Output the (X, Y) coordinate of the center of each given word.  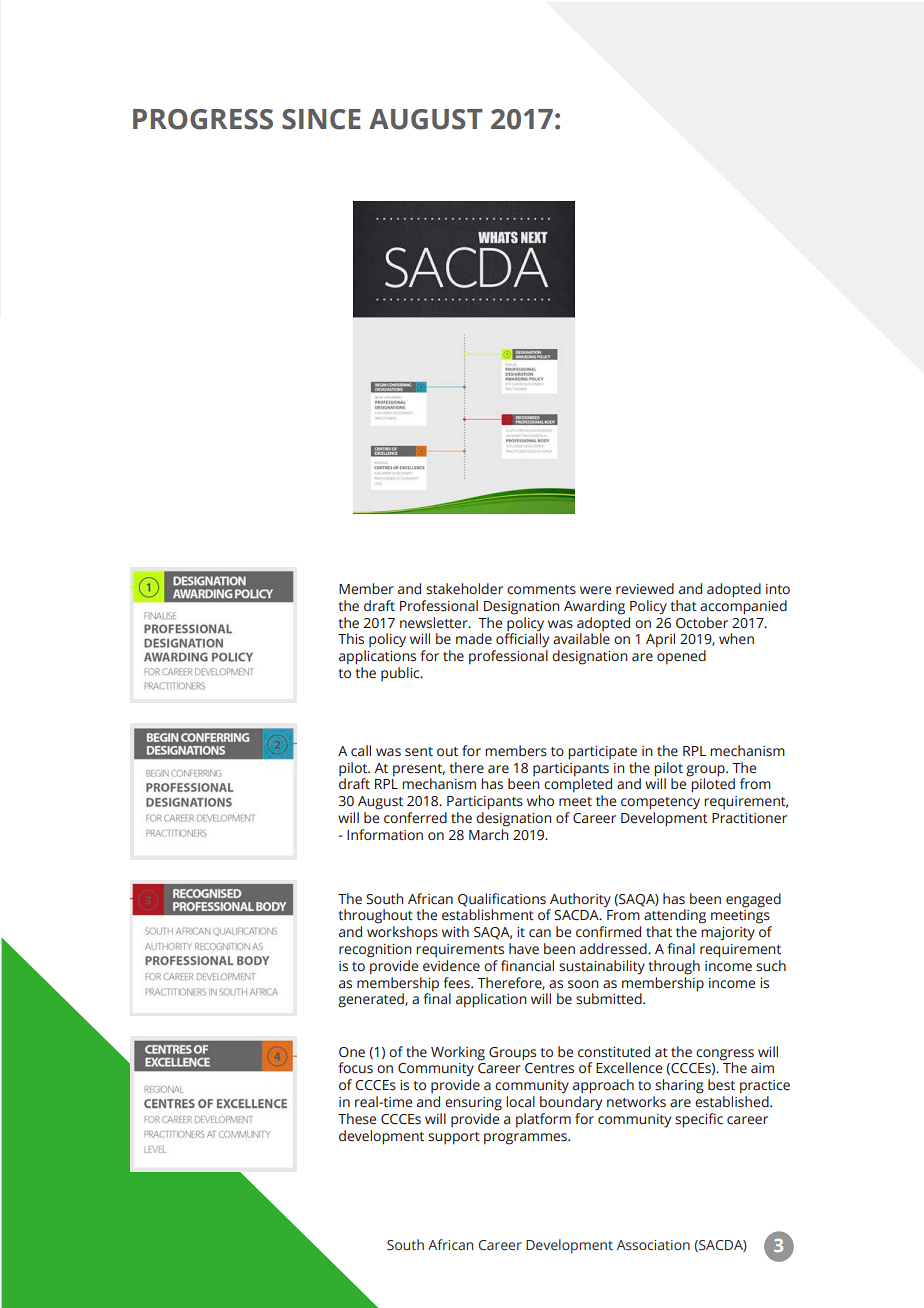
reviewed (645, 589)
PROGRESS (203, 119)
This (351, 638)
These (357, 1119)
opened (681, 657)
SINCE (321, 119)
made (474, 639)
